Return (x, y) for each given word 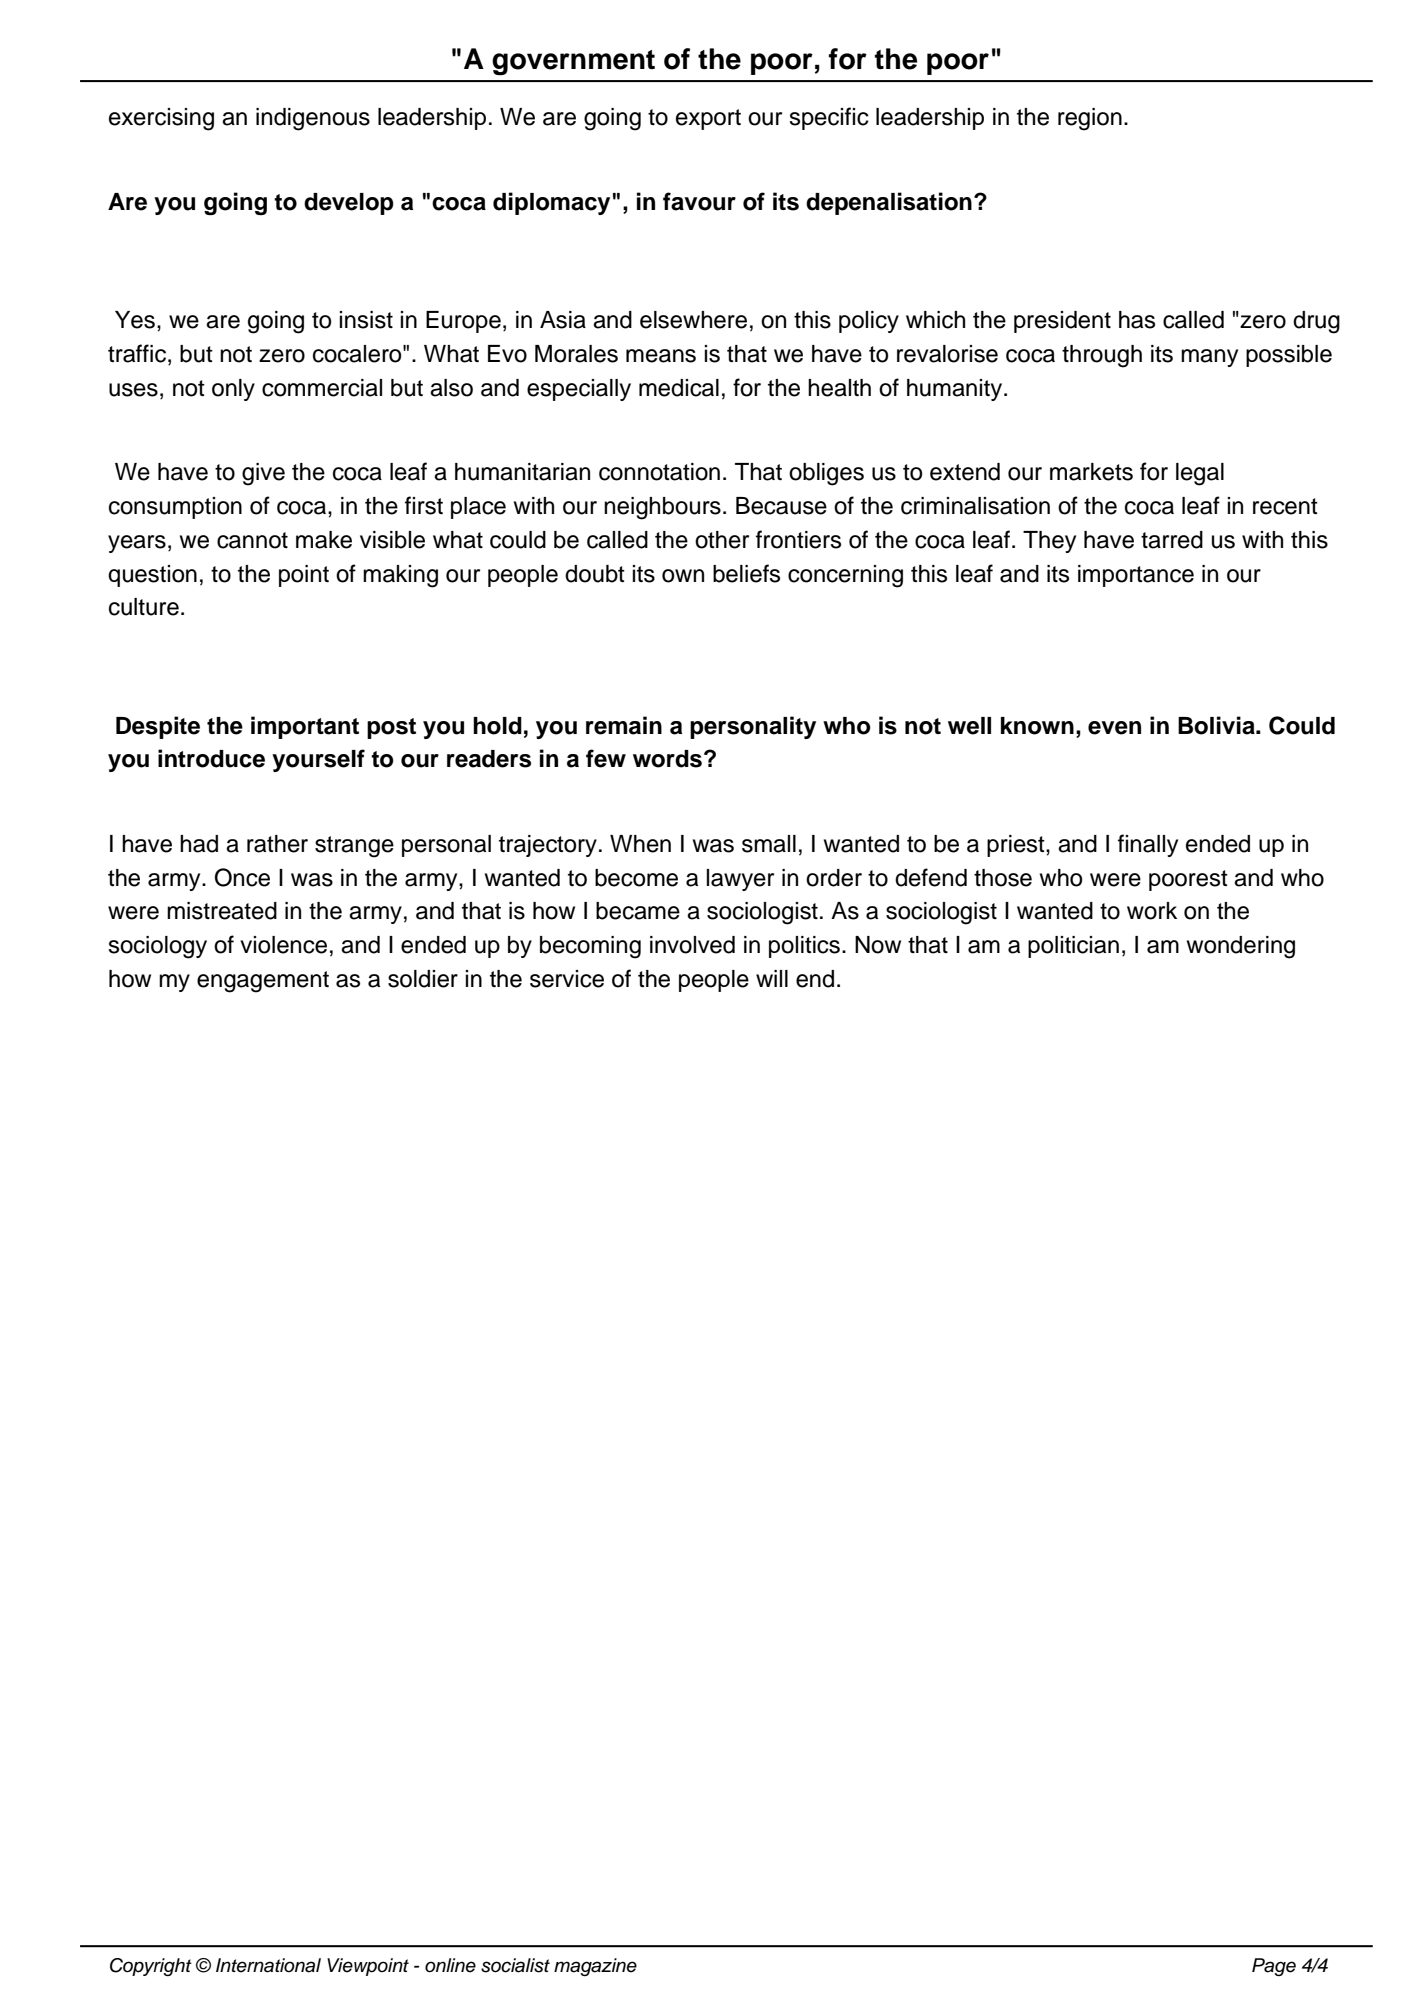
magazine (595, 1967)
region (1090, 119)
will (772, 978)
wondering (1241, 947)
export (708, 119)
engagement (263, 982)
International (268, 1965)
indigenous (313, 119)
